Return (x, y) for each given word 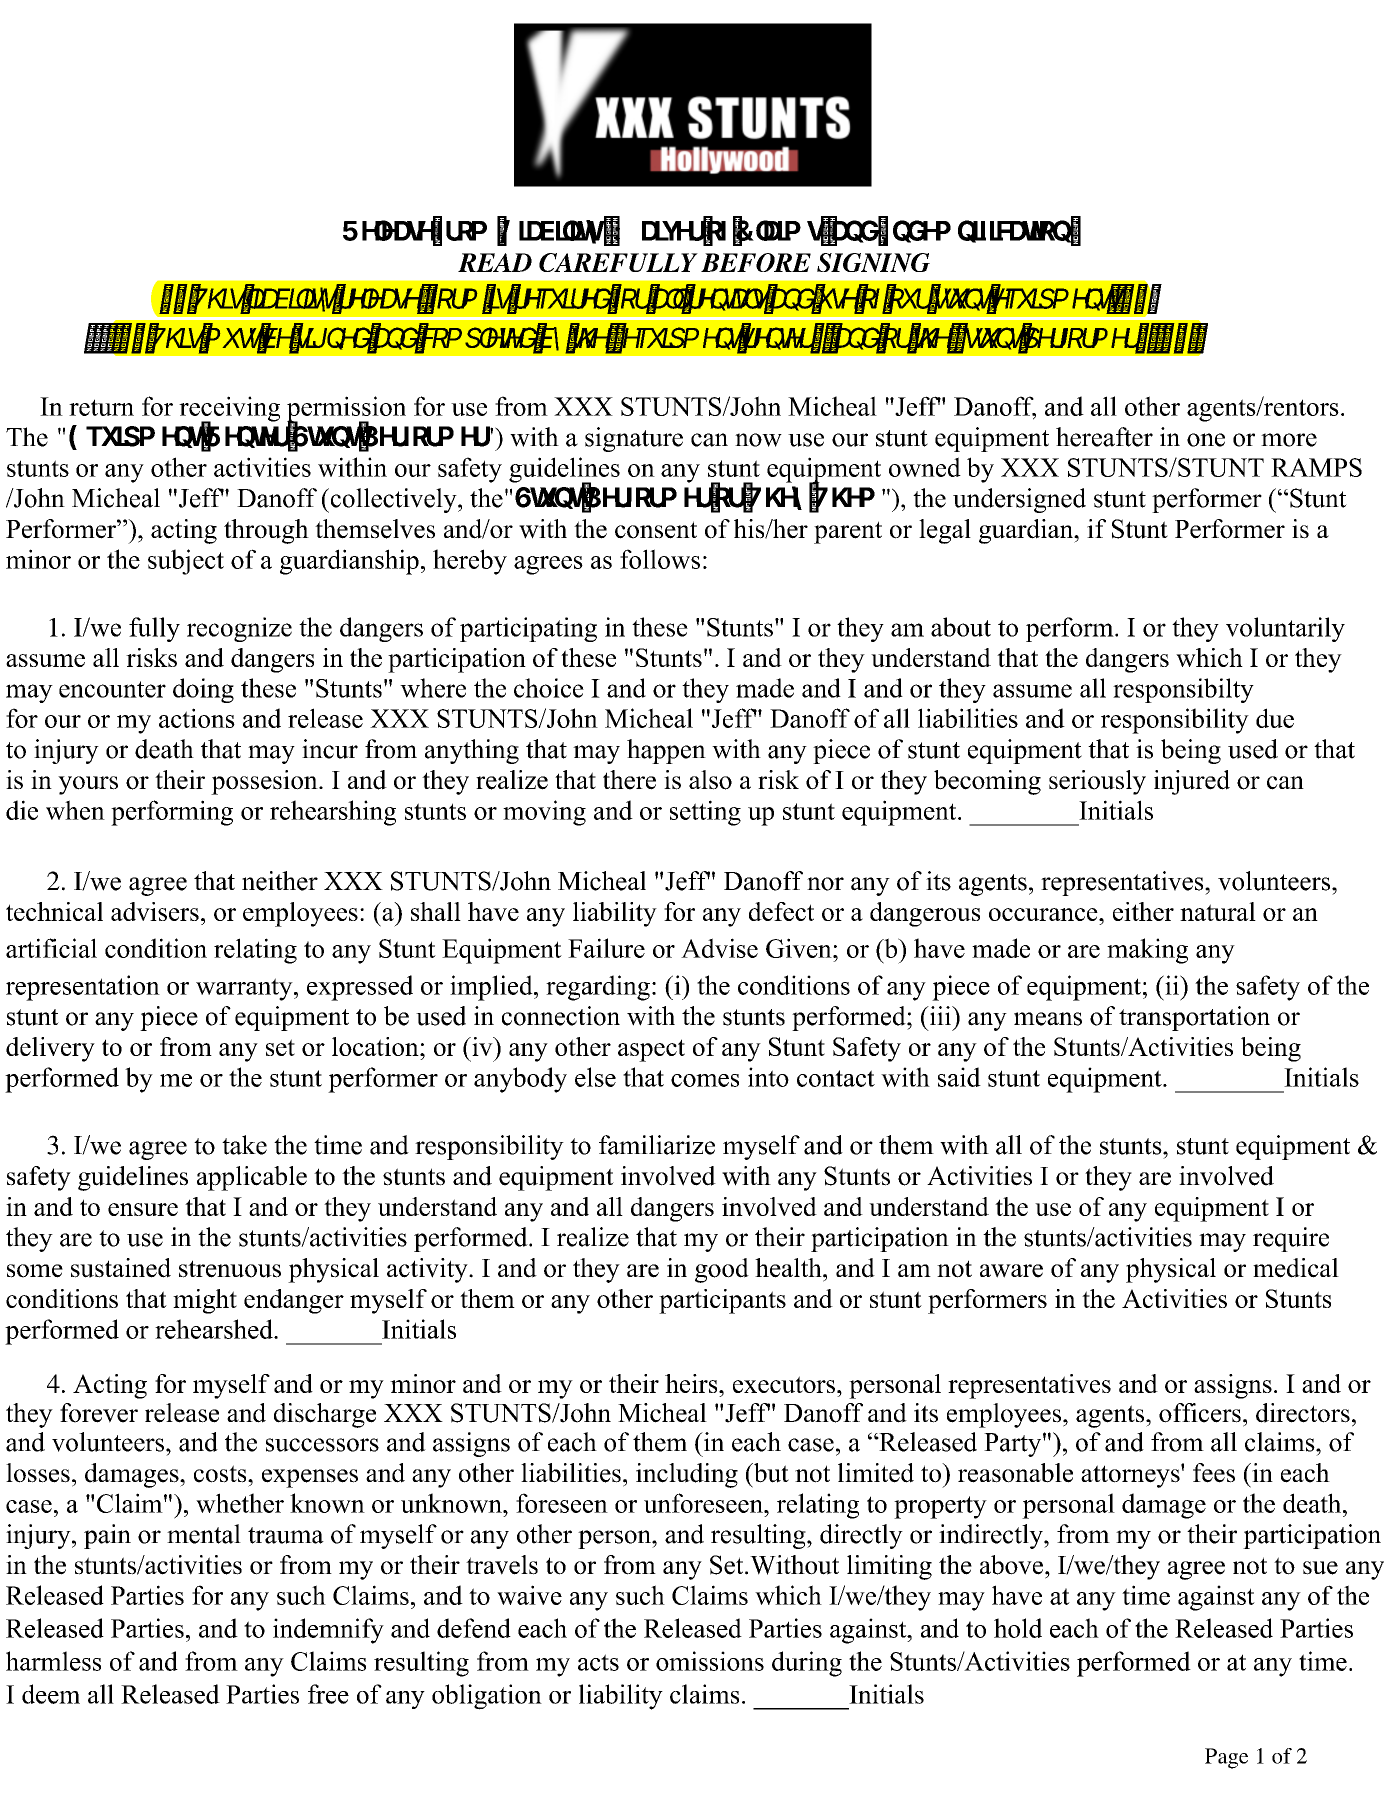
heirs (692, 1383)
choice (549, 688)
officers (1200, 1413)
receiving (229, 410)
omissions (710, 1661)
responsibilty (1183, 690)
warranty (245, 989)
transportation (1194, 1018)
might (205, 1301)
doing (203, 690)
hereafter (1104, 437)
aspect (651, 1050)
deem (51, 1694)
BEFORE (756, 262)
